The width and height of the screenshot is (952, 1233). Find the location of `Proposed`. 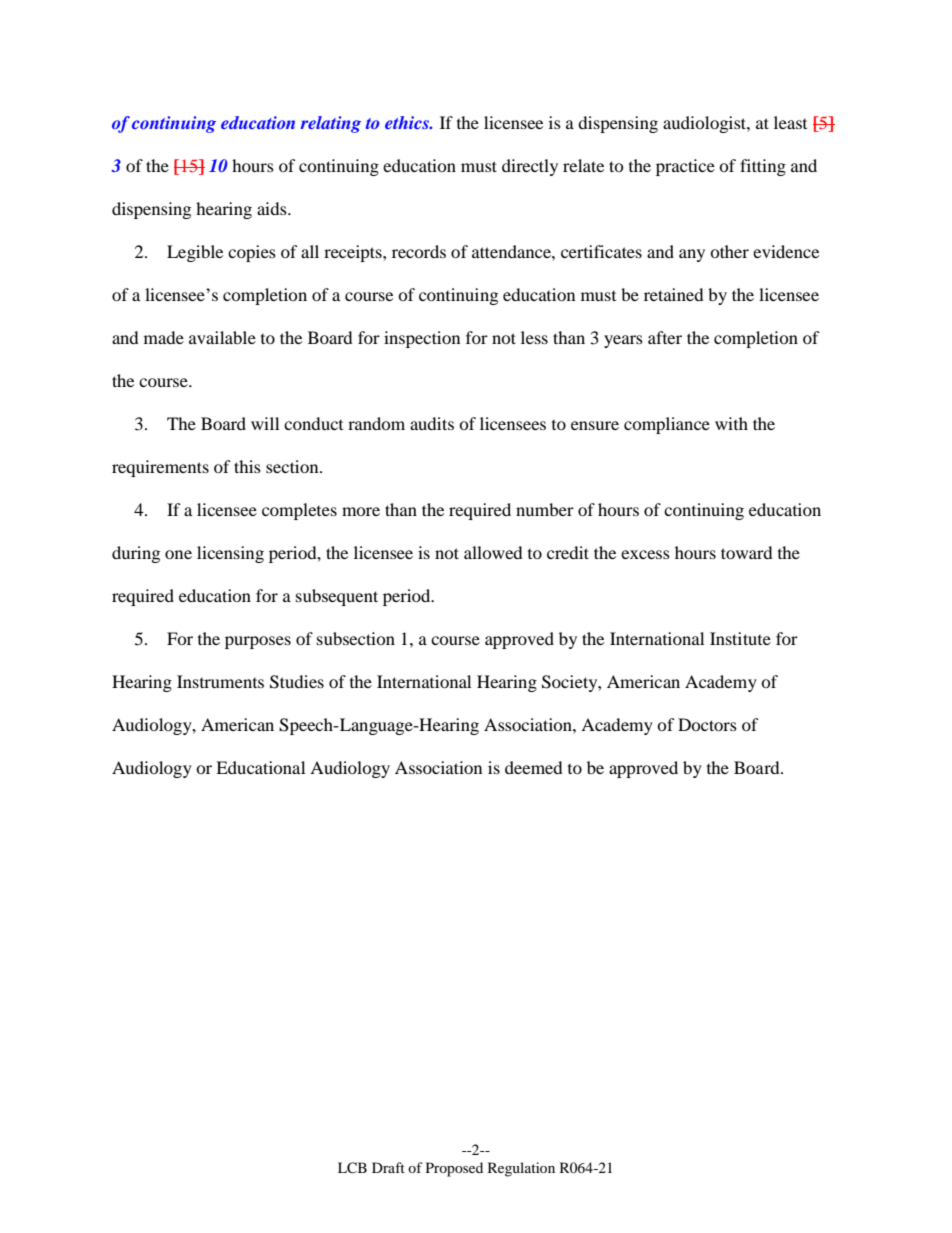

Proposed is located at coordinates (454, 1169).
